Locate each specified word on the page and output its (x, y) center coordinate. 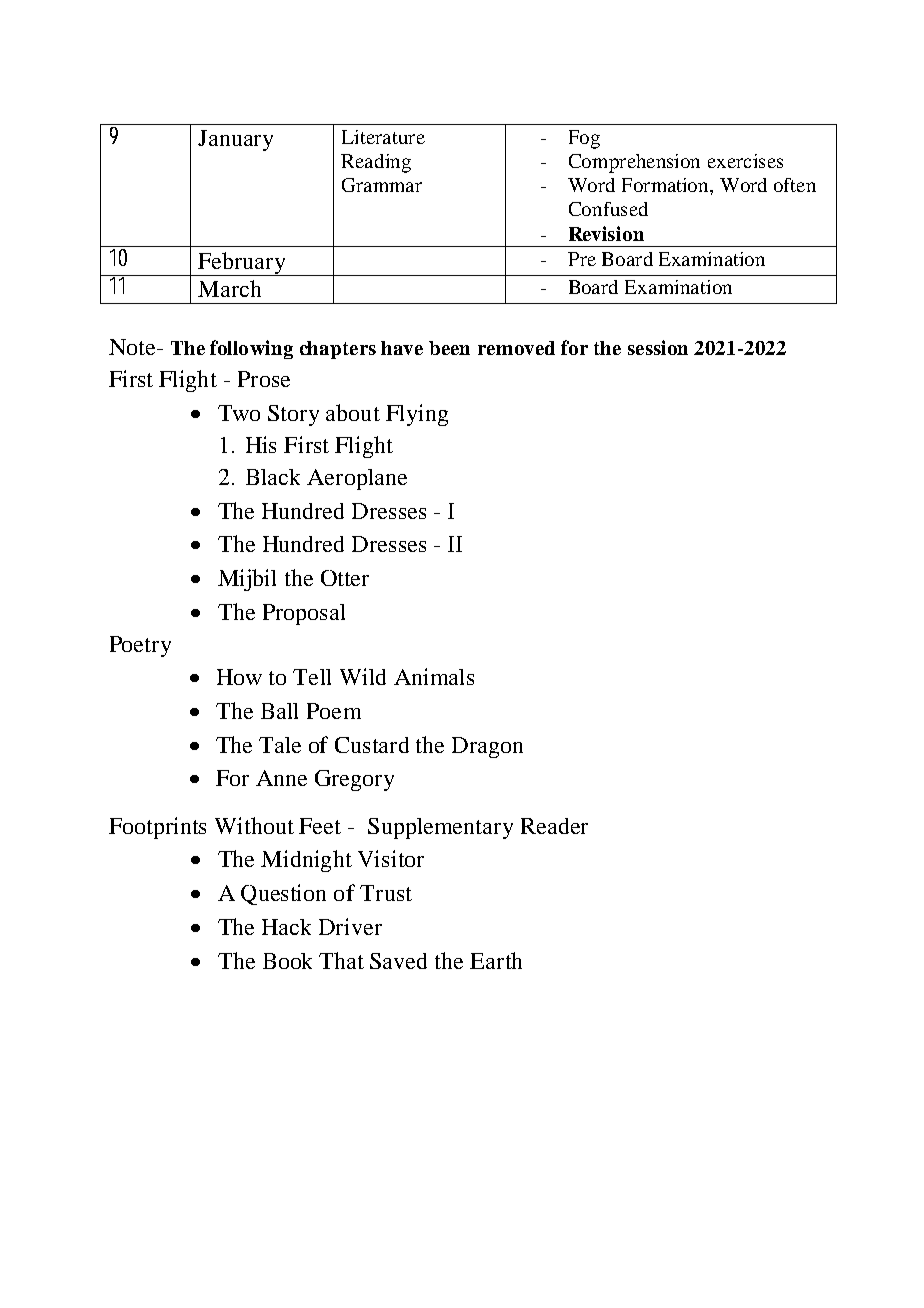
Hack (286, 927)
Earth (496, 960)
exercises (745, 161)
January (235, 140)
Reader (554, 826)
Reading (376, 163)
